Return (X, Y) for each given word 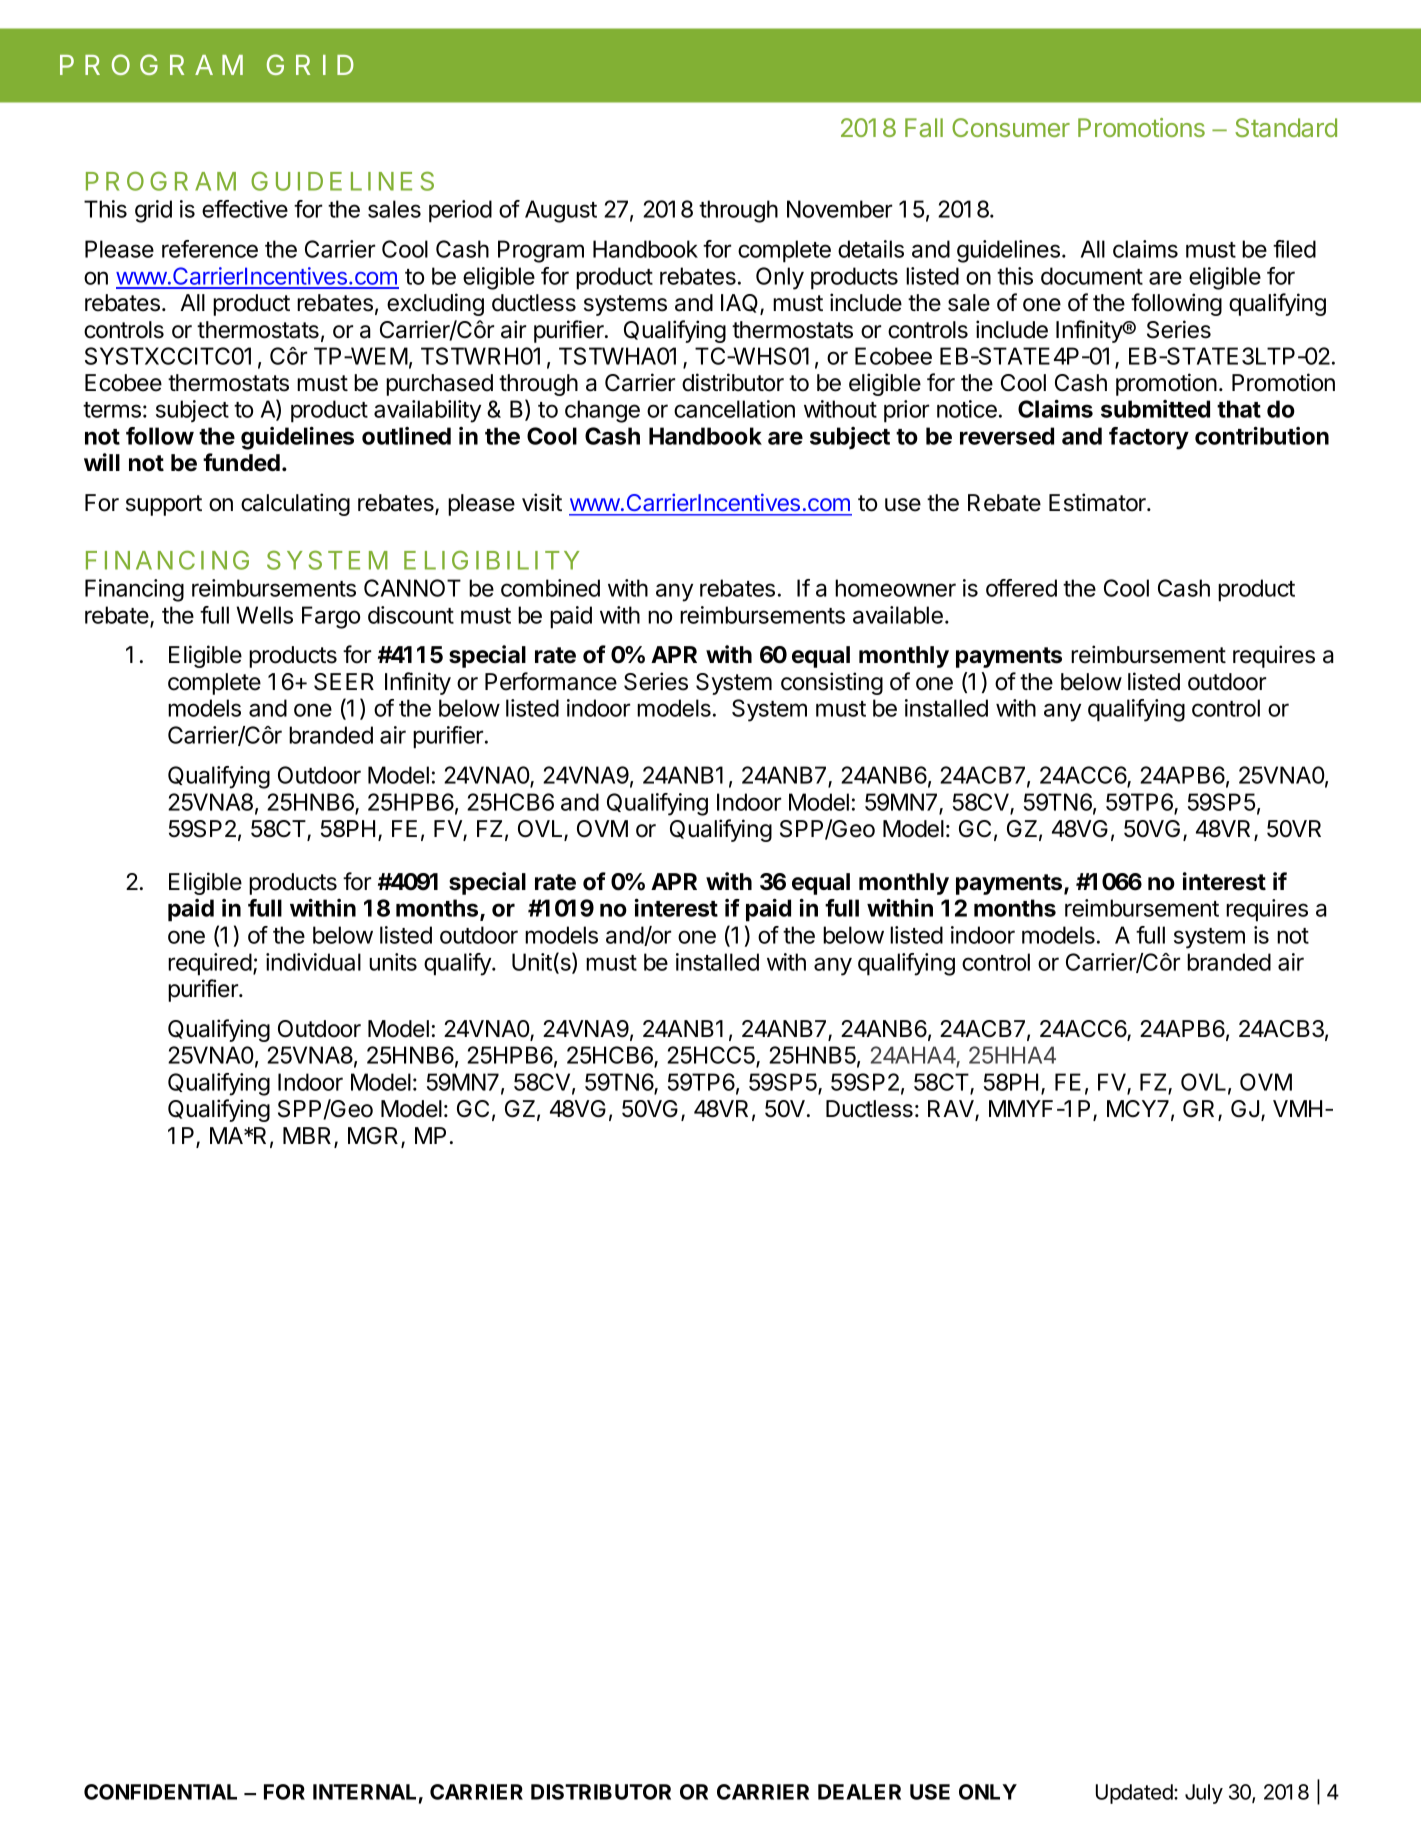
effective (245, 209)
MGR (375, 1137)
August (561, 211)
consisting (832, 683)
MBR (309, 1137)
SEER (344, 682)
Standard (1286, 127)
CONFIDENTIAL (160, 1792)
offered (1021, 588)
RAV (952, 1110)
